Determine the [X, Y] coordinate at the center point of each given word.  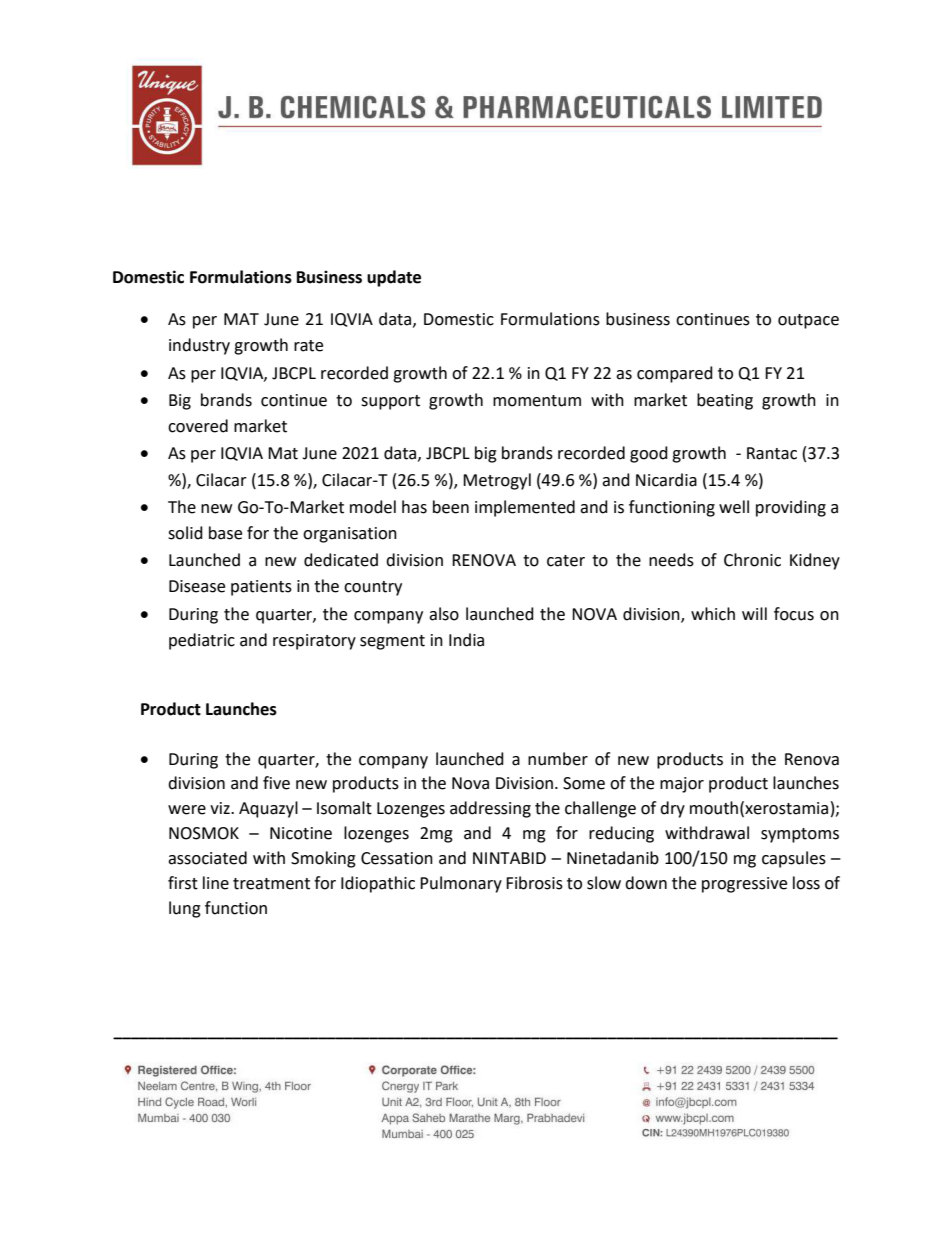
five [276, 783]
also [444, 614]
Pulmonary [461, 884]
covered [198, 426]
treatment [271, 884]
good [649, 454]
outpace [808, 321]
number [558, 759]
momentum [537, 401]
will [754, 613]
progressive [744, 885]
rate [308, 346]
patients [261, 588]
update [394, 278]
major [682, 785]
